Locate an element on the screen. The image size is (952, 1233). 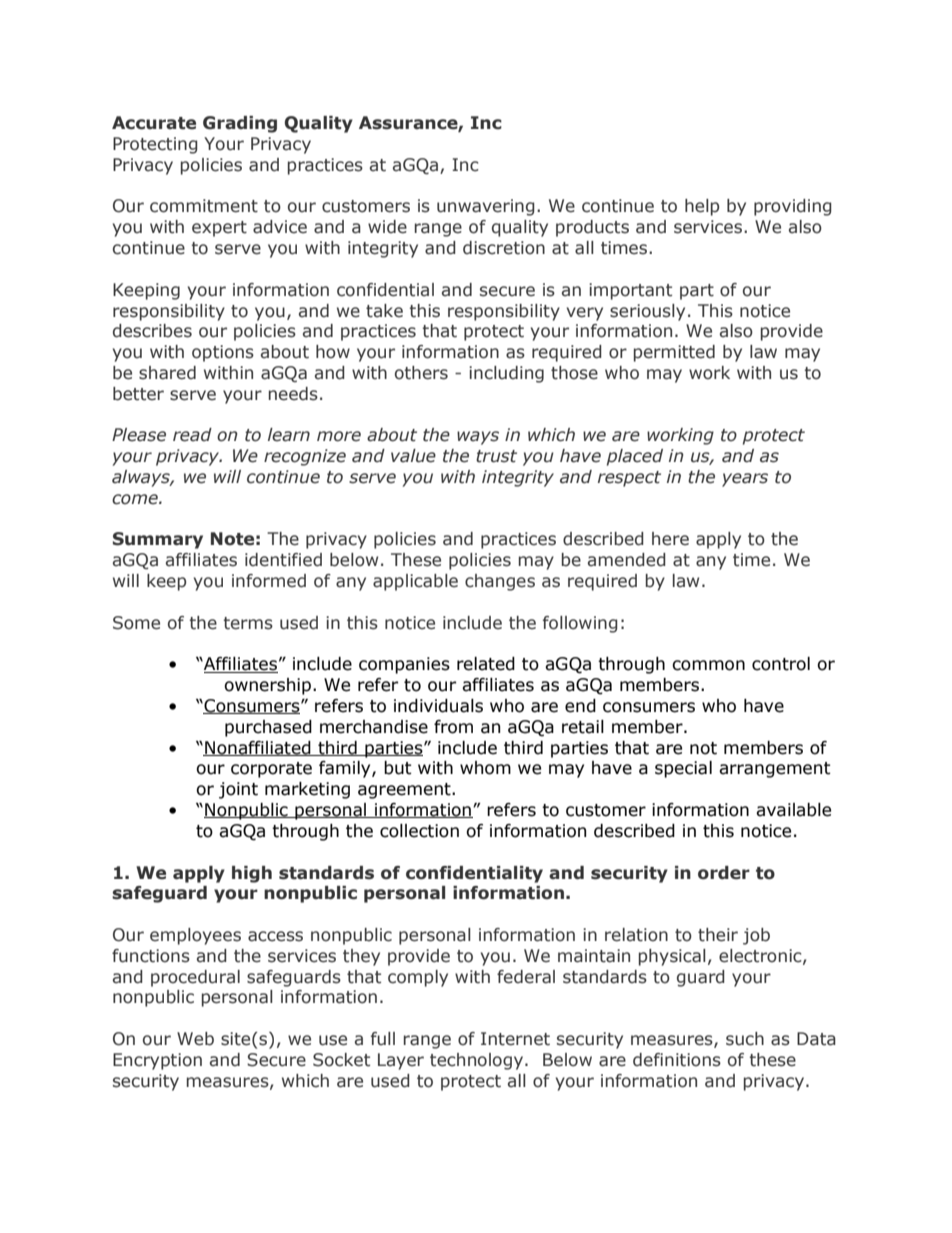
informed is located at coordinates (269, 581).
